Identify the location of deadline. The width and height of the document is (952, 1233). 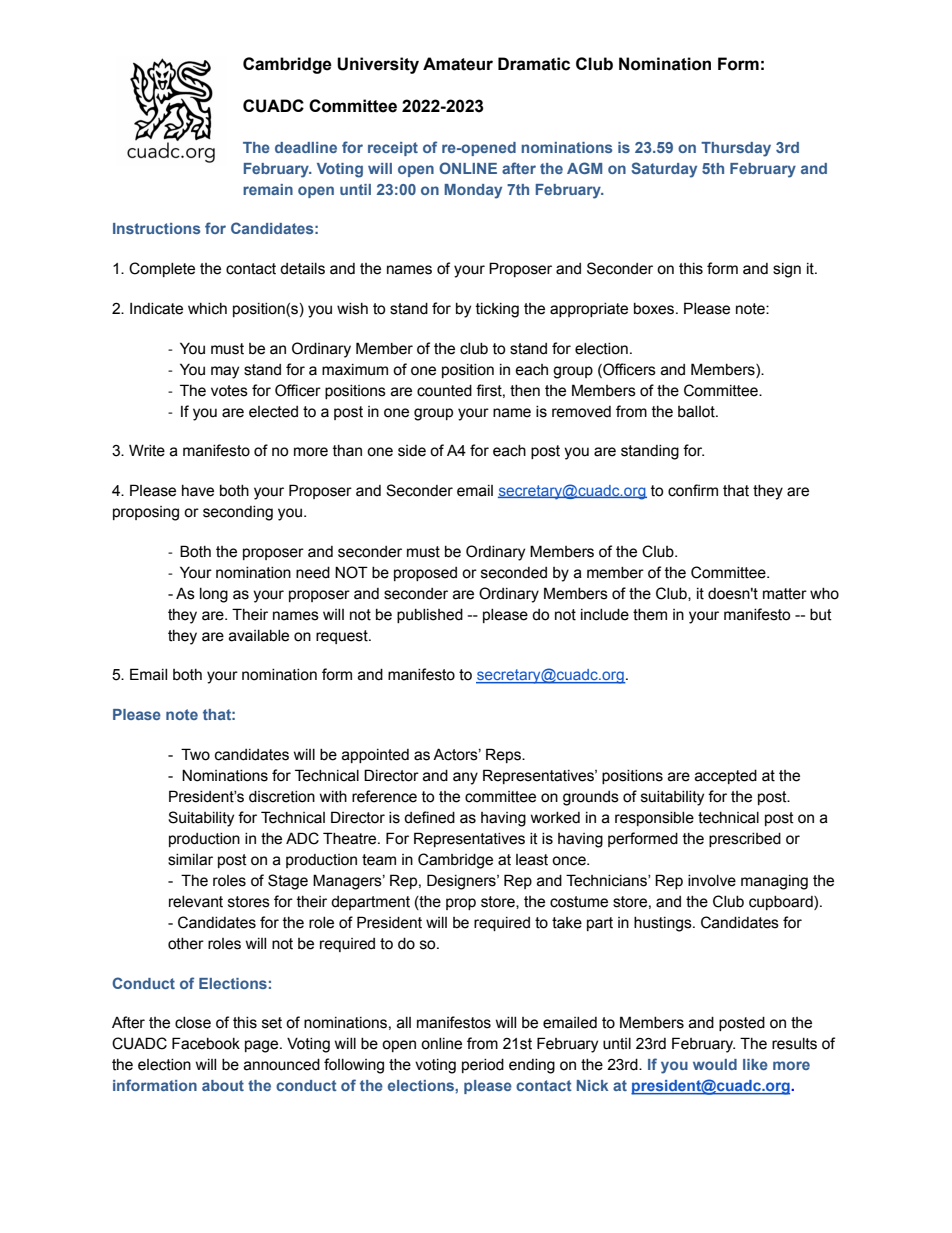
(306, 147).
